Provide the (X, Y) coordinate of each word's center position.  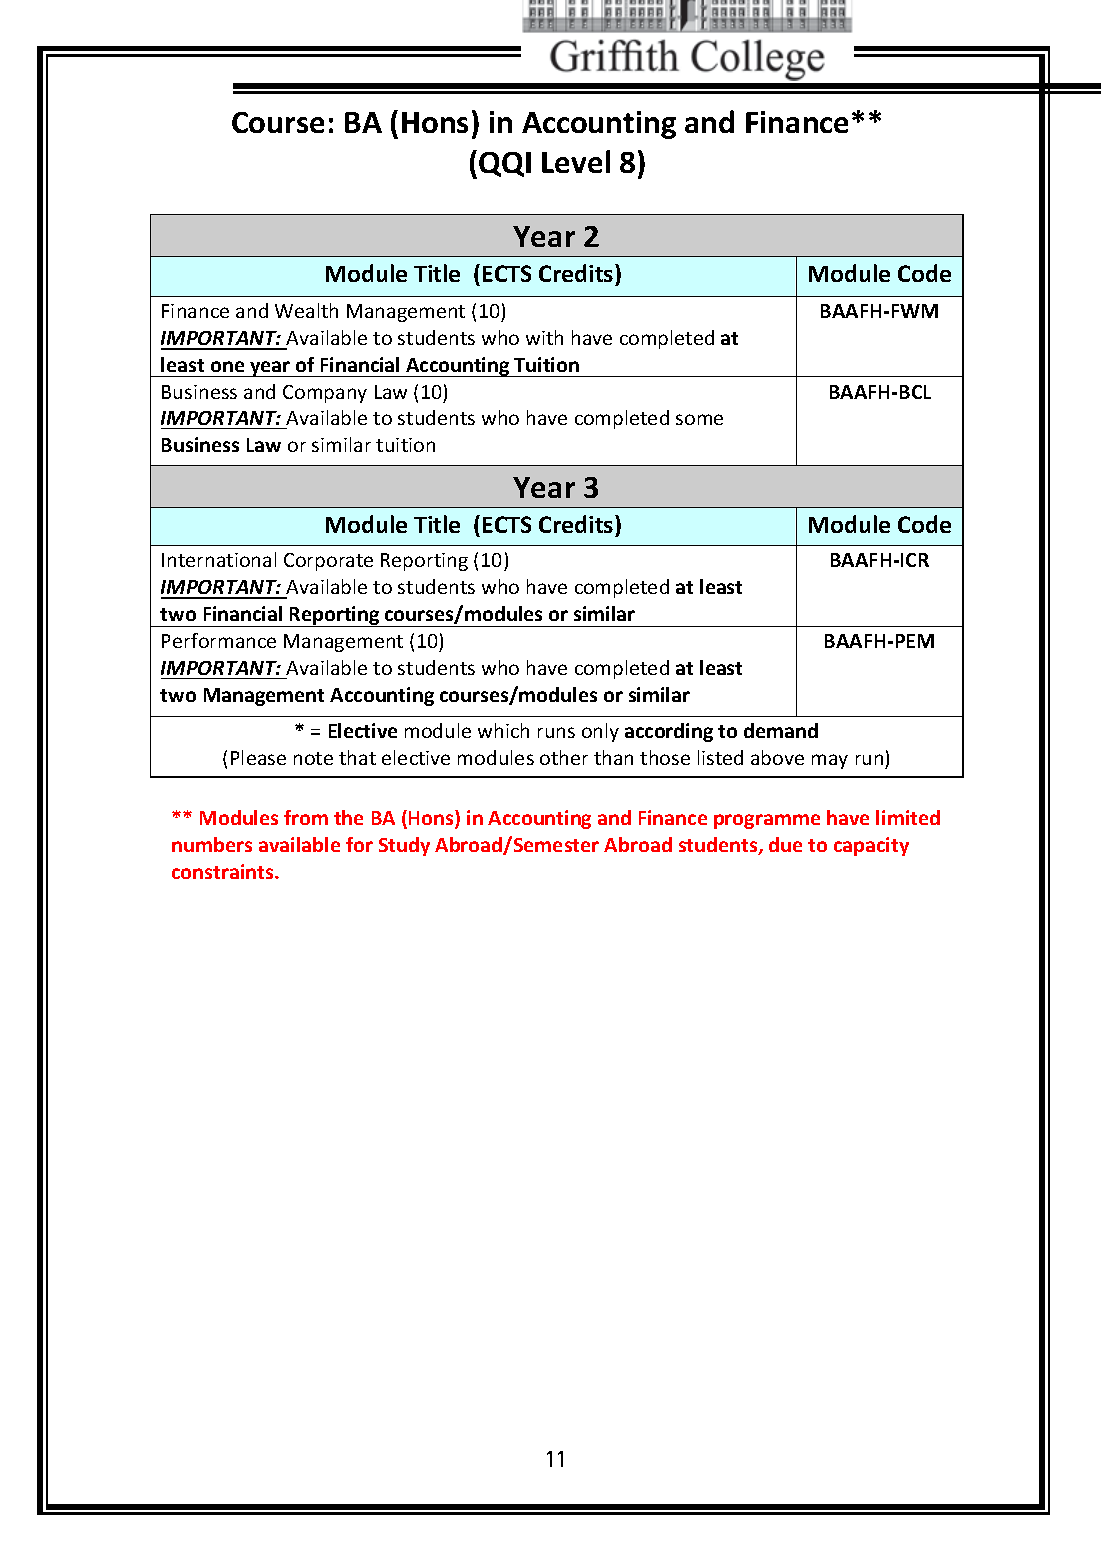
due (785, 844)
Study (404, 846)
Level (576, 161)
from (306, 817)
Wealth (306, 310)
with (544, 337)
